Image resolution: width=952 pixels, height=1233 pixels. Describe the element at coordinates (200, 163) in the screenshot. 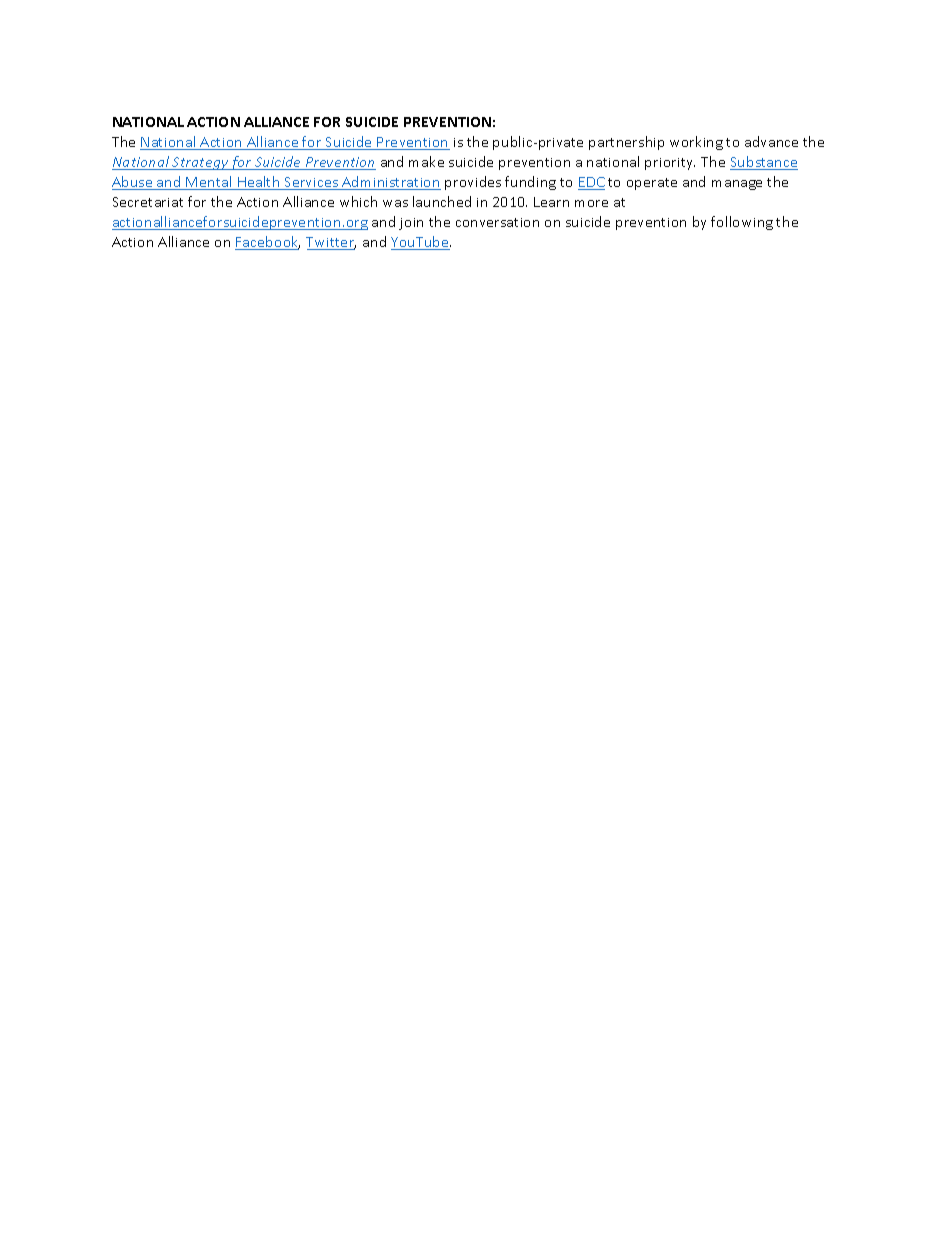

I see `Strategy` at that location.
